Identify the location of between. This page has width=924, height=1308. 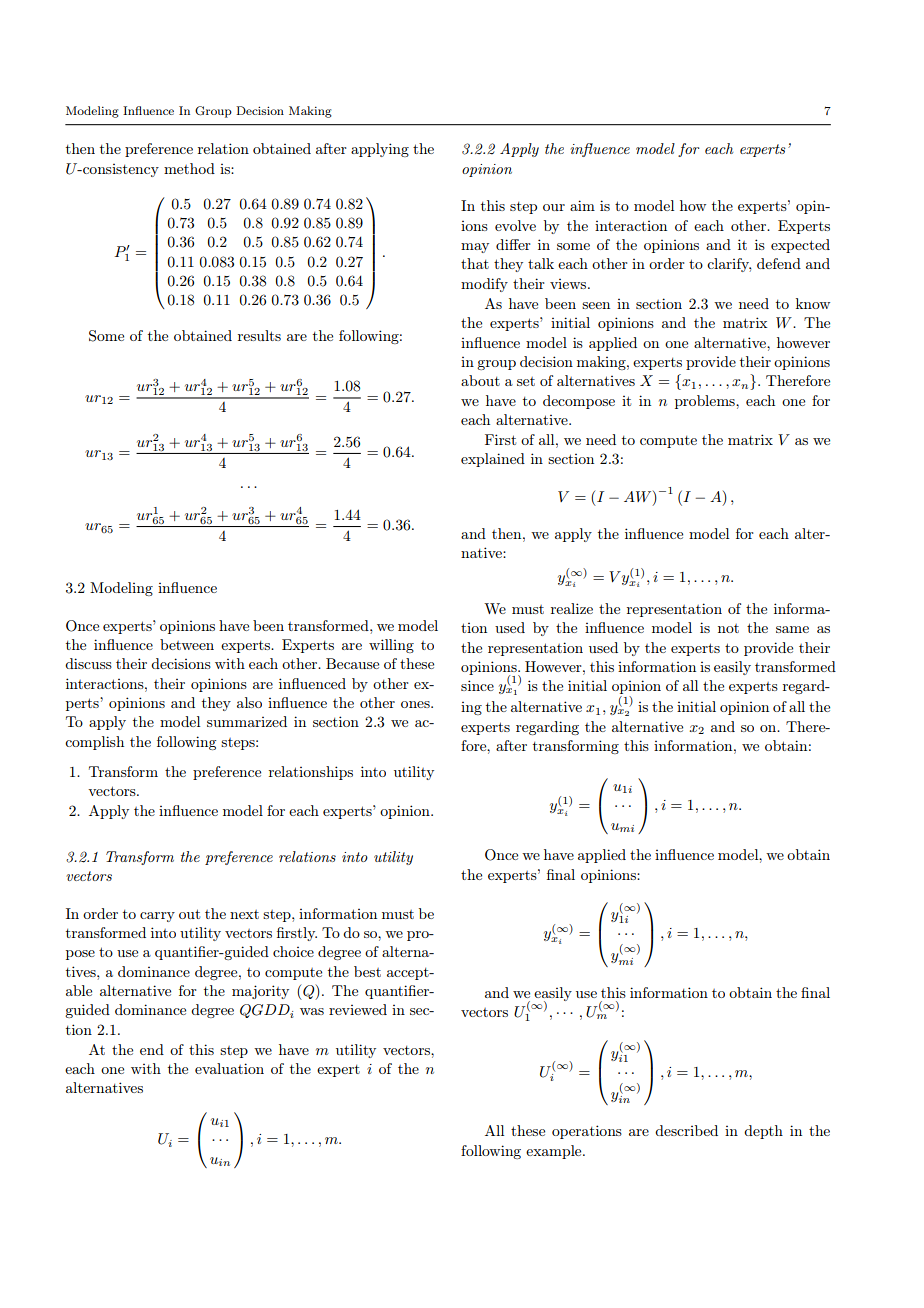
(187, 644).
